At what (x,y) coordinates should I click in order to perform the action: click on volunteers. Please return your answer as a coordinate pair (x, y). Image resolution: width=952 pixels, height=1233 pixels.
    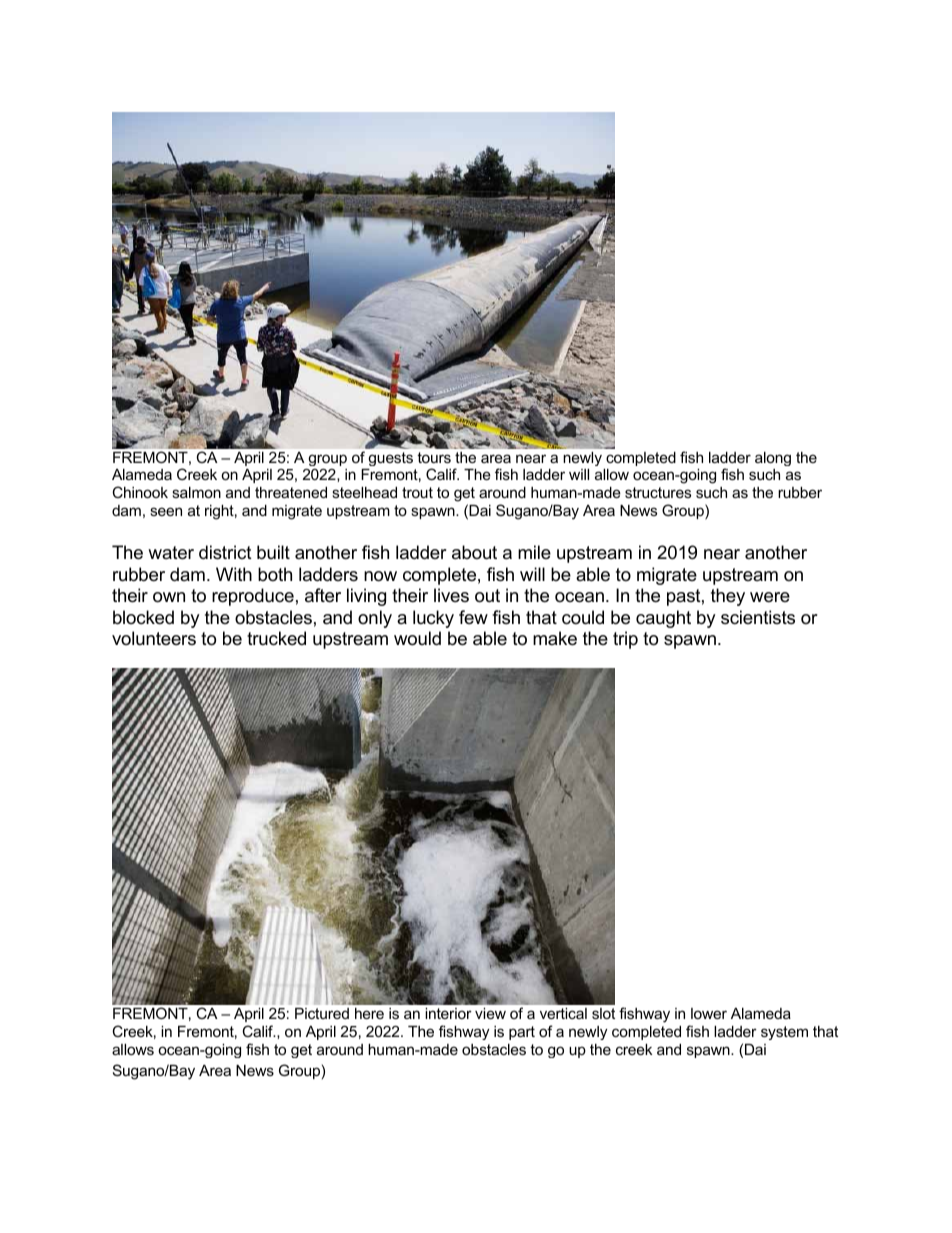
    Looking at the image, I should click on (154, 638).
